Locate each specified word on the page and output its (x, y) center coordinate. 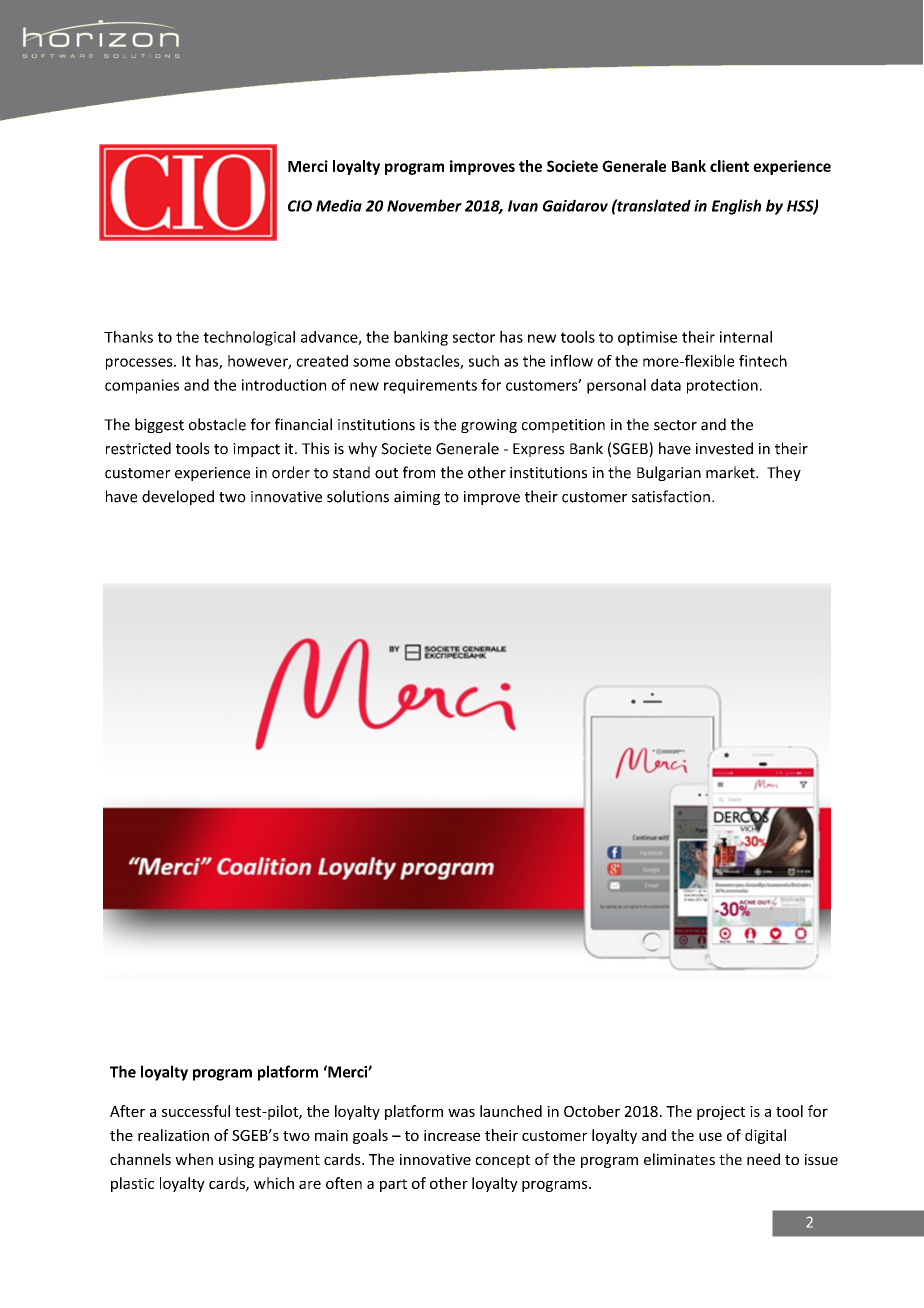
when (194, 1159)
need (763, 1159)
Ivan (523, 206)
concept (502, 1161)
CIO (300, 206)
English (736, 207)
